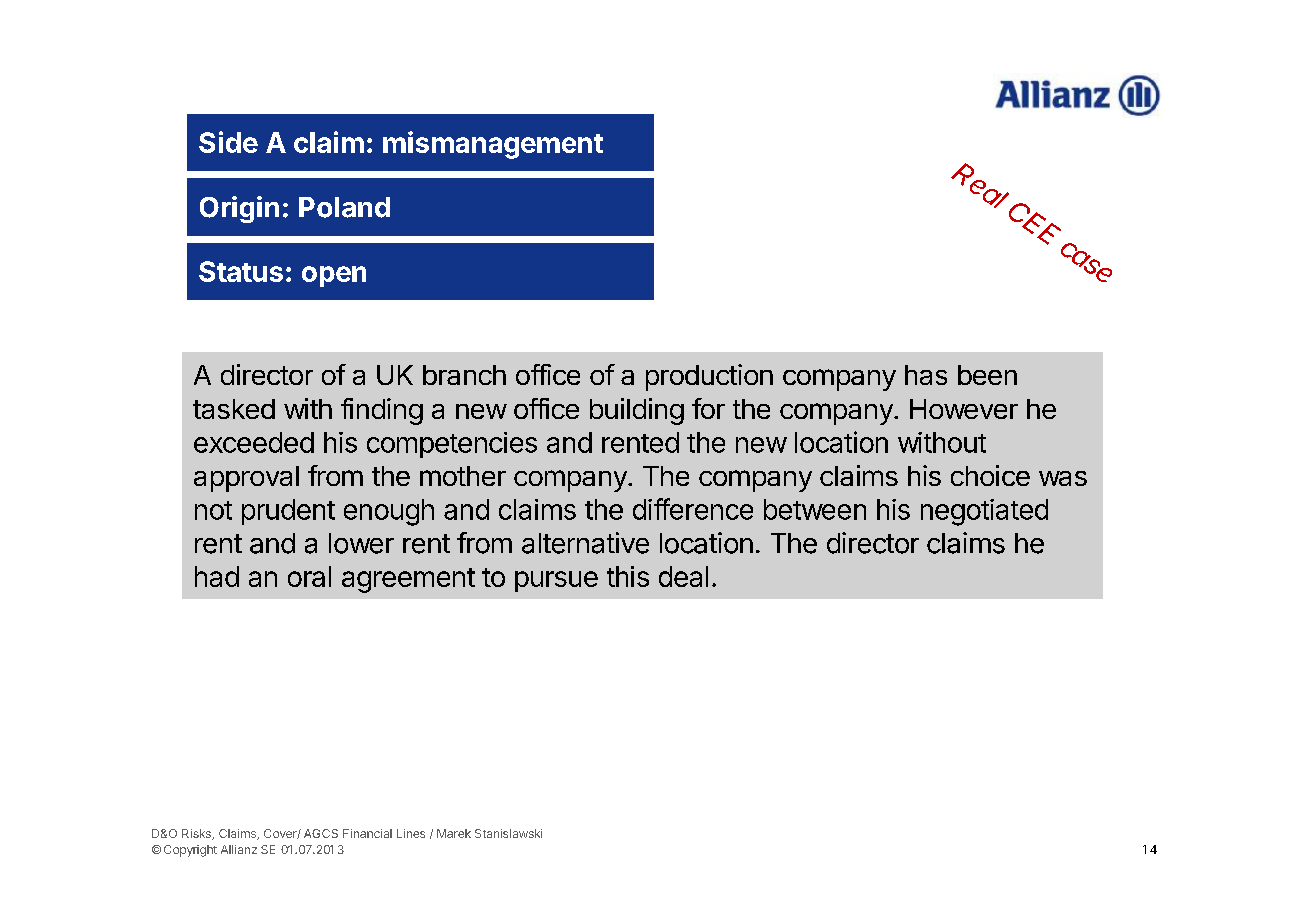 The width and height of the document is (1308, 924). Describe the element at coordinates (984, 512) in the document. I see `negotiated` at that location.
